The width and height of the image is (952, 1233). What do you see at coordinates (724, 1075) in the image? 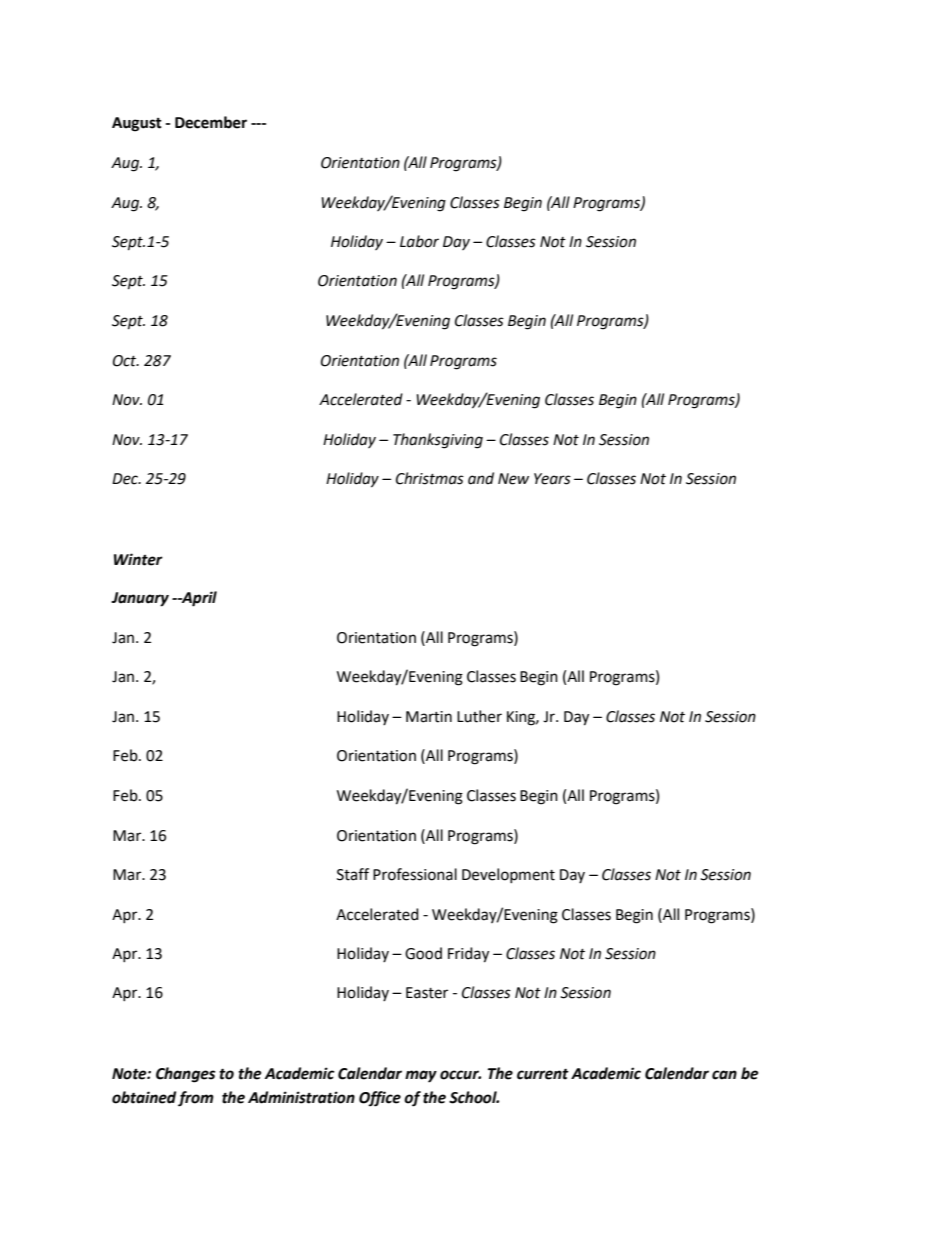
I see `can` at bounding box center [724, 1075].
